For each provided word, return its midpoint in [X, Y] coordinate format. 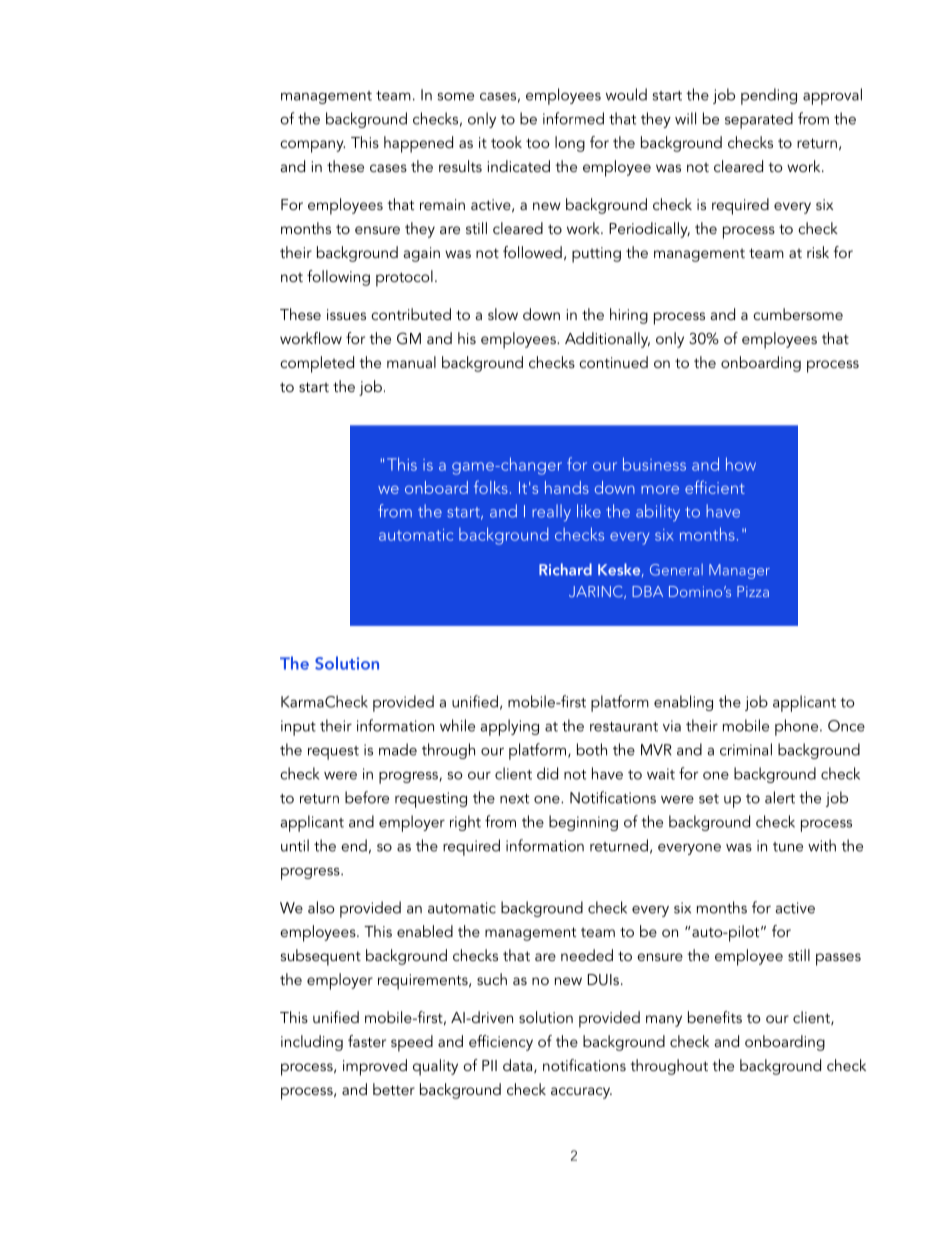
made [398, 749]
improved [375, 1067]
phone [798, 727]
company [312, 146]
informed [573, 118]
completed [317, 364]
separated [759, 120]
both [592, 749]
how [741, 464]
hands [567, 487]
